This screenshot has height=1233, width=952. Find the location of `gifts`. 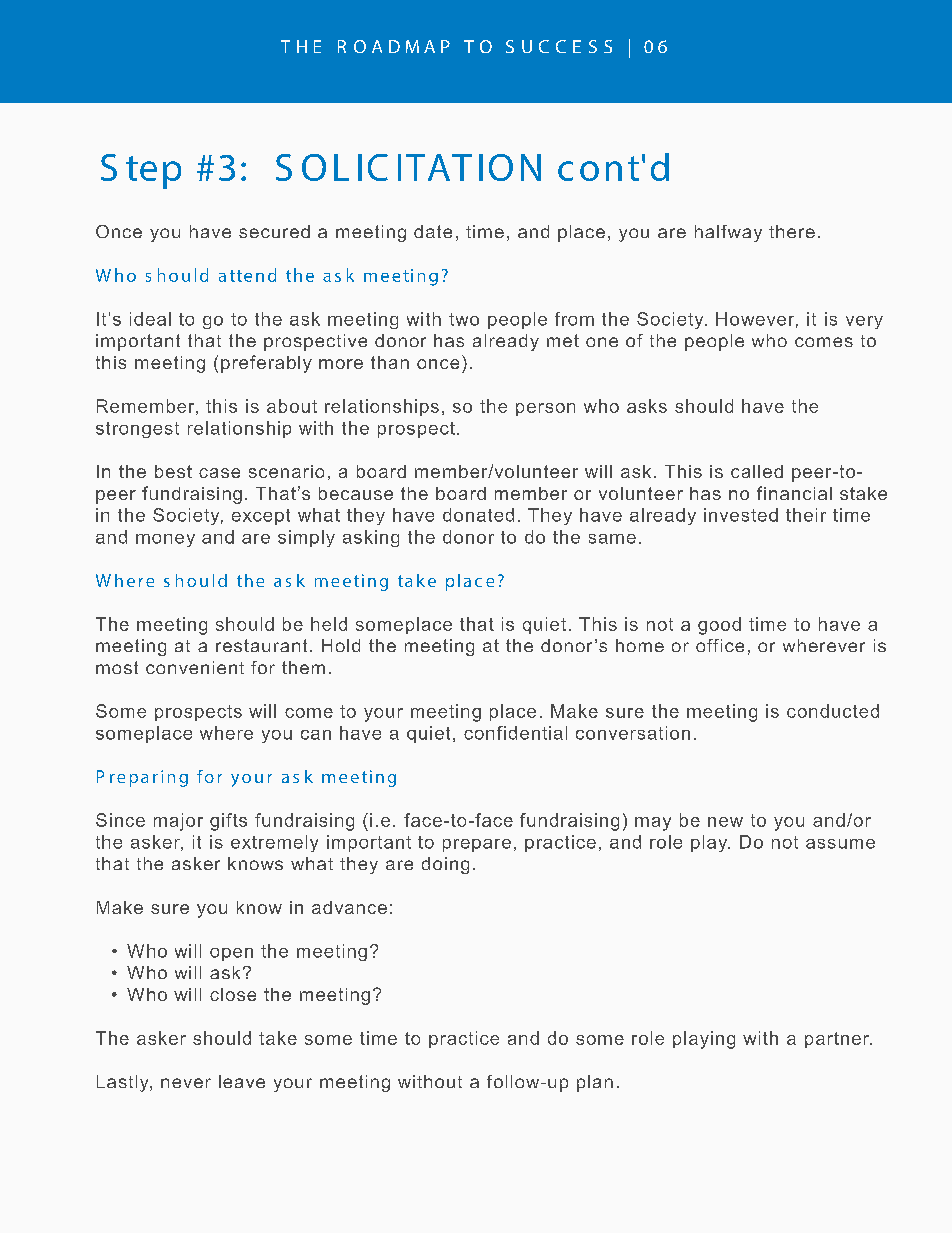

gifts is located at coordinates (228, 822).
